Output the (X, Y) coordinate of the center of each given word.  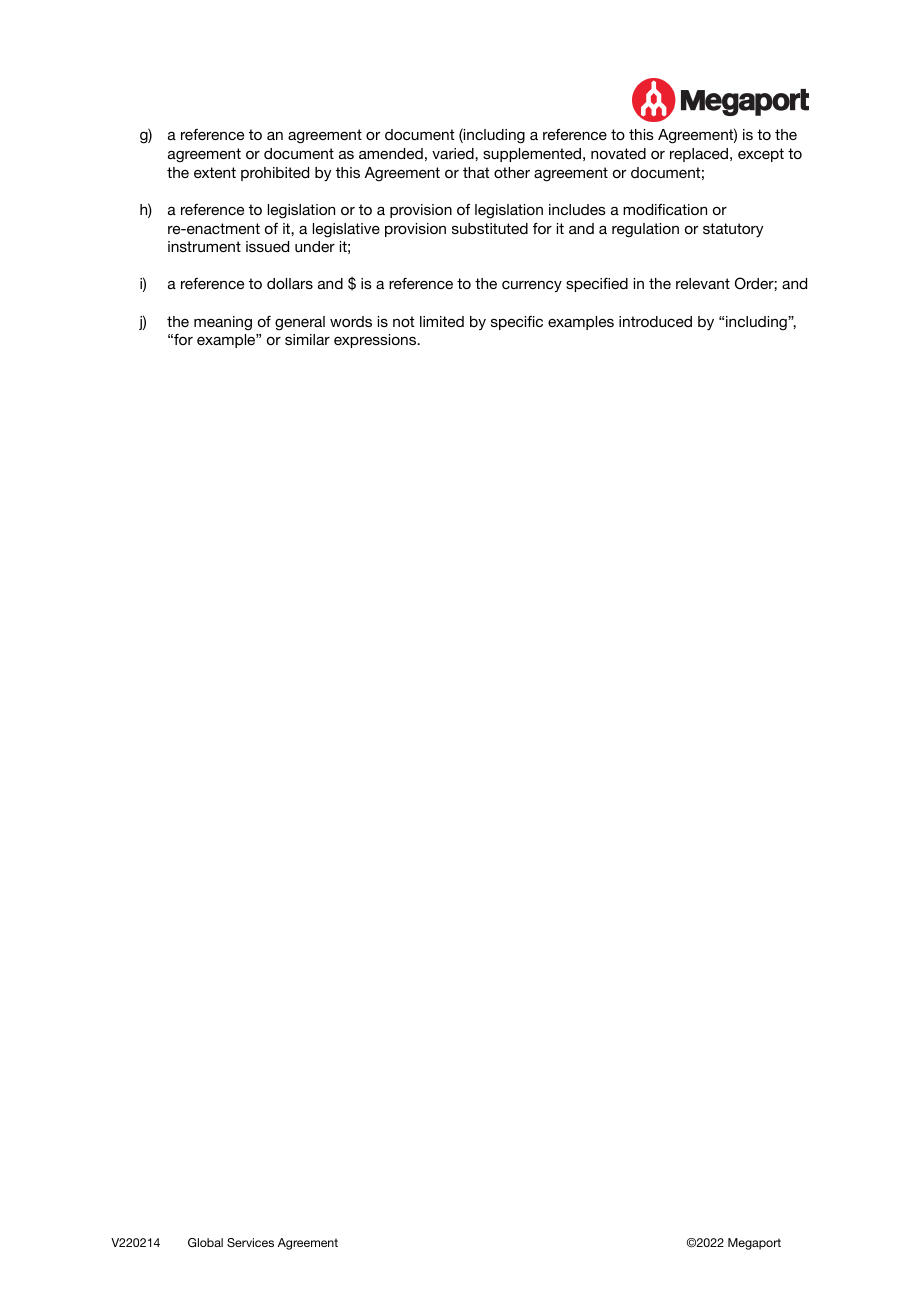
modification (665, 209)
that (476, 172)
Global (205, 1242)
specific (517, 323)
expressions (376, 341)
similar (307, 339)
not (403, 321)
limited (442, 321)
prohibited (275, 174)
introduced (655, 321)
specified (597, 285)
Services (250, 1242)
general (300, 323)
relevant (703, 283)
